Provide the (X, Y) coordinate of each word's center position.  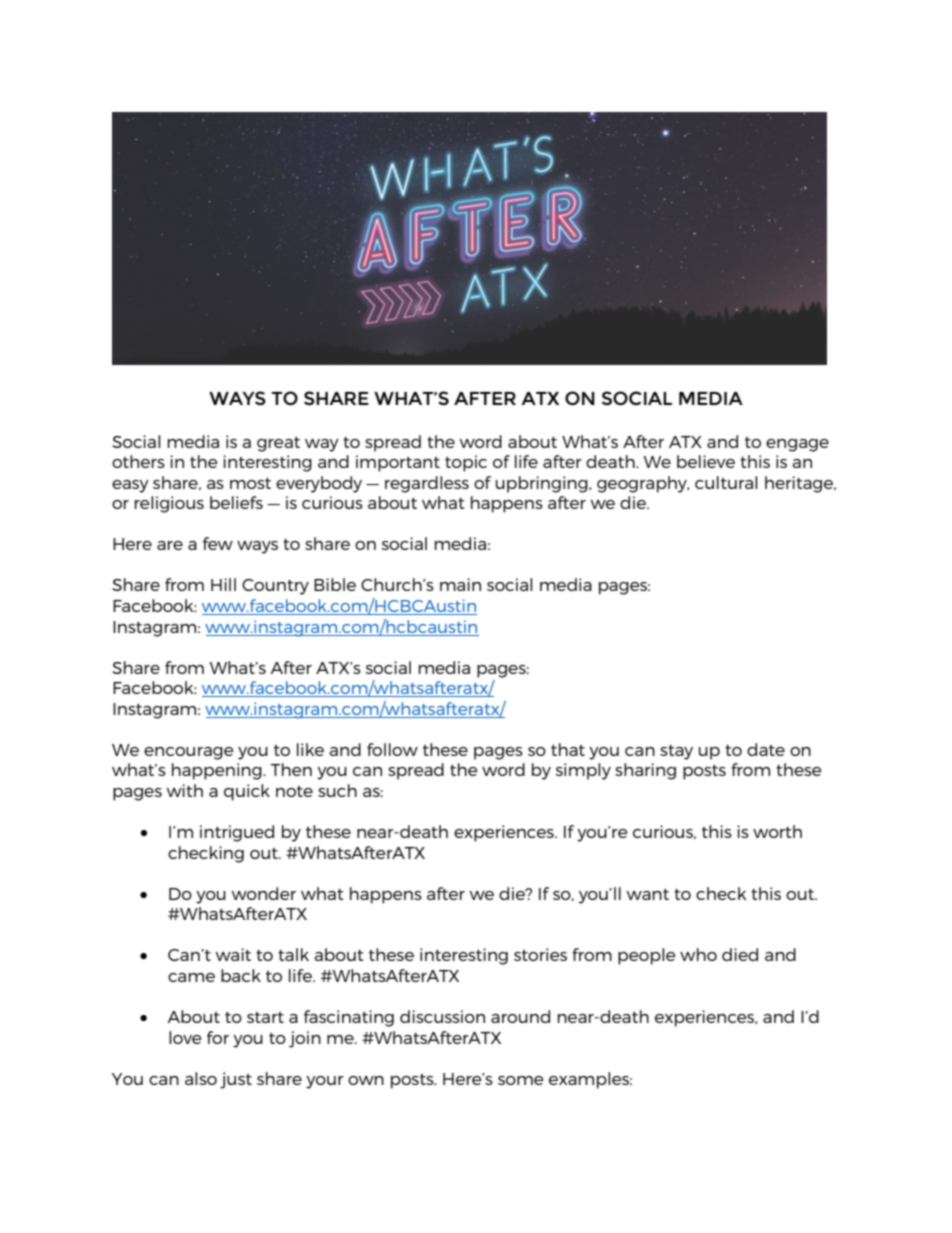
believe (706, 461)
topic (466, 463)
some (521, 1080)
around (520, 1016)
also (201, 1078)
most (250, 483)
